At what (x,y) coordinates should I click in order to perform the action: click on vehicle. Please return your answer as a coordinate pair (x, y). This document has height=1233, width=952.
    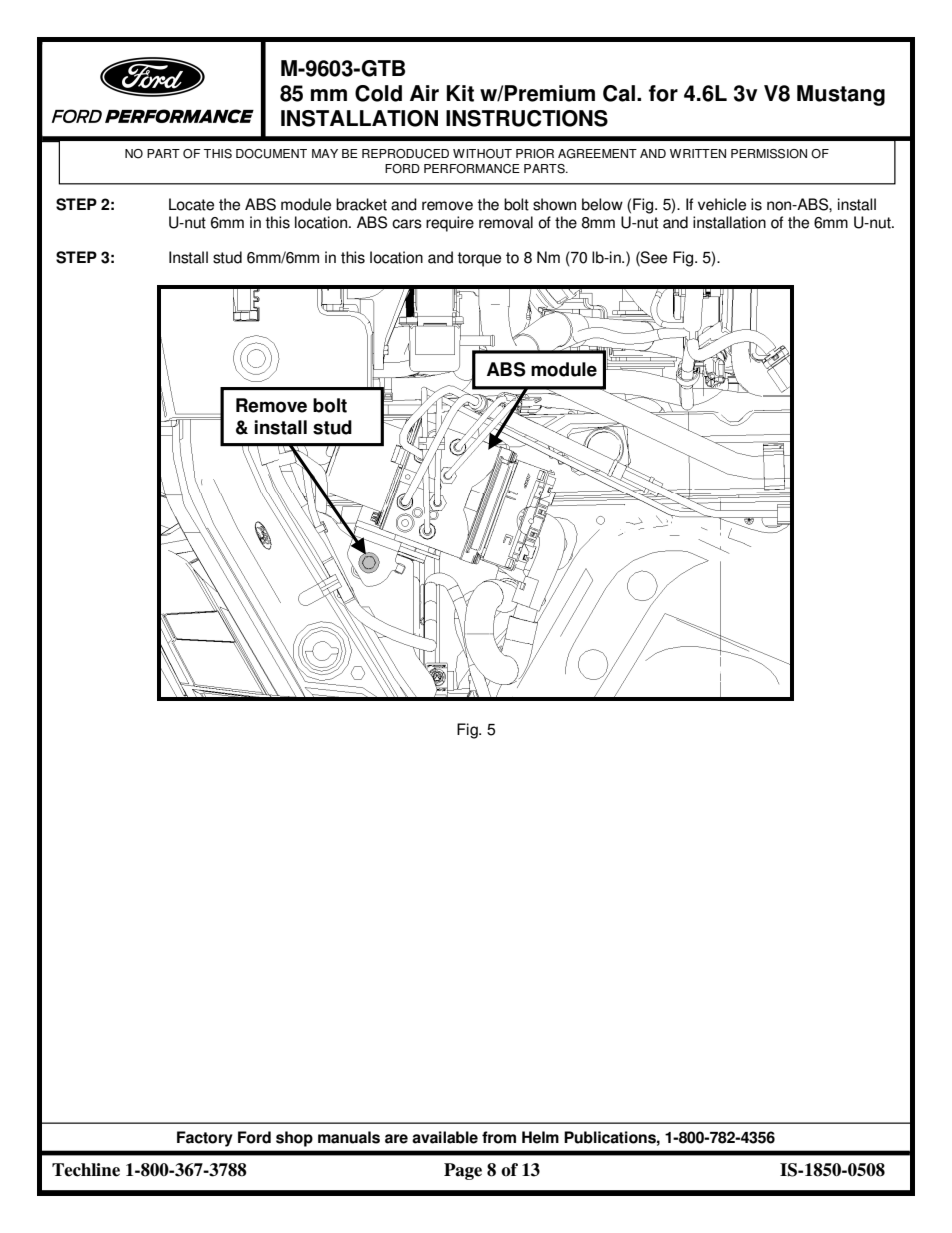
    Looking at the image, I should click on (722, 204).
